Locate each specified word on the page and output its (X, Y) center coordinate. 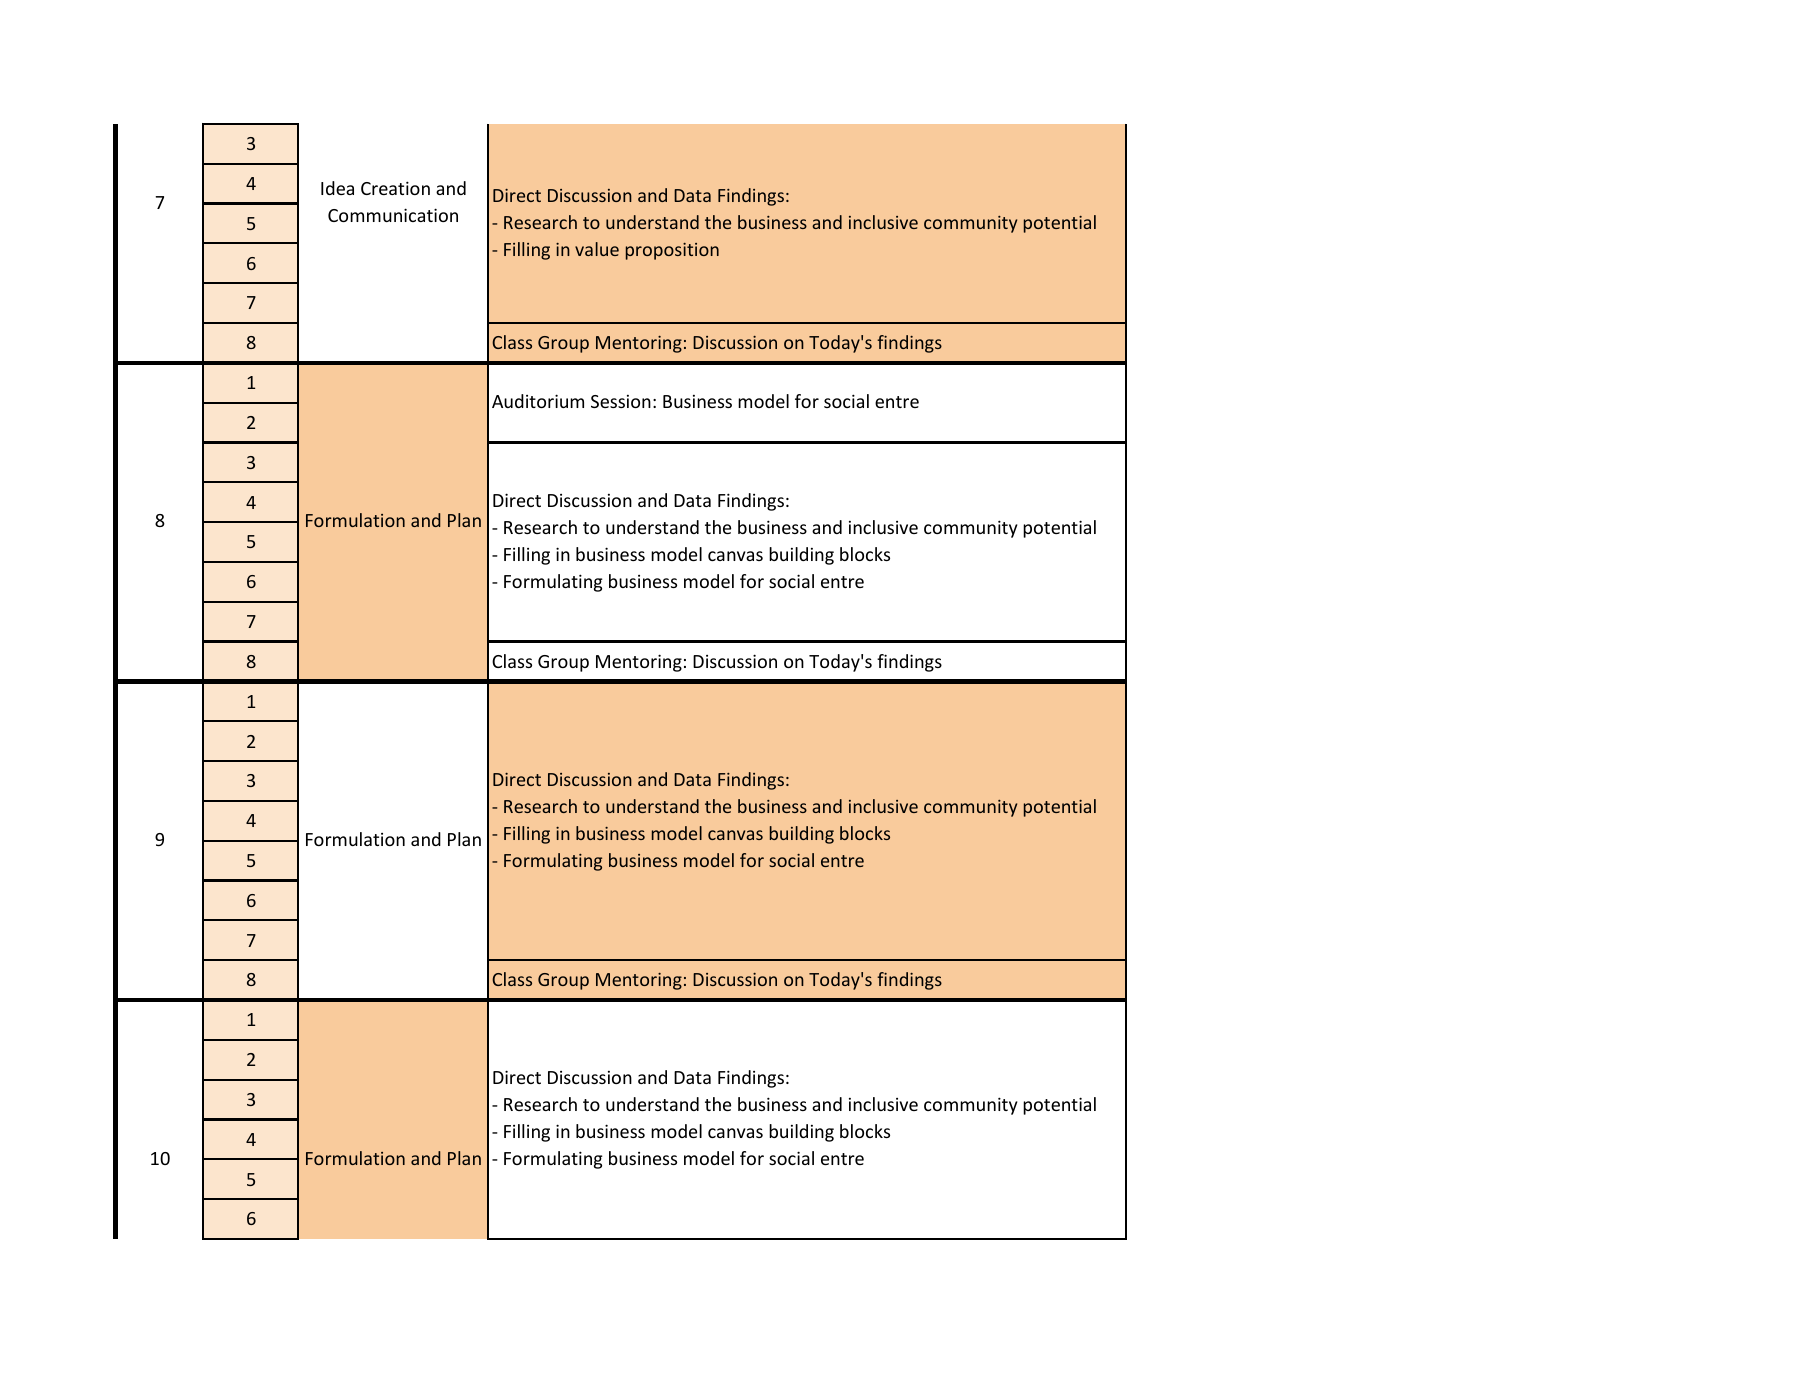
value (597, 249)
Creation (395, 188)
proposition (672, 251)
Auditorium (538, 401)
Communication (393, 215)
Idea (337, 188)
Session (621, 401)
